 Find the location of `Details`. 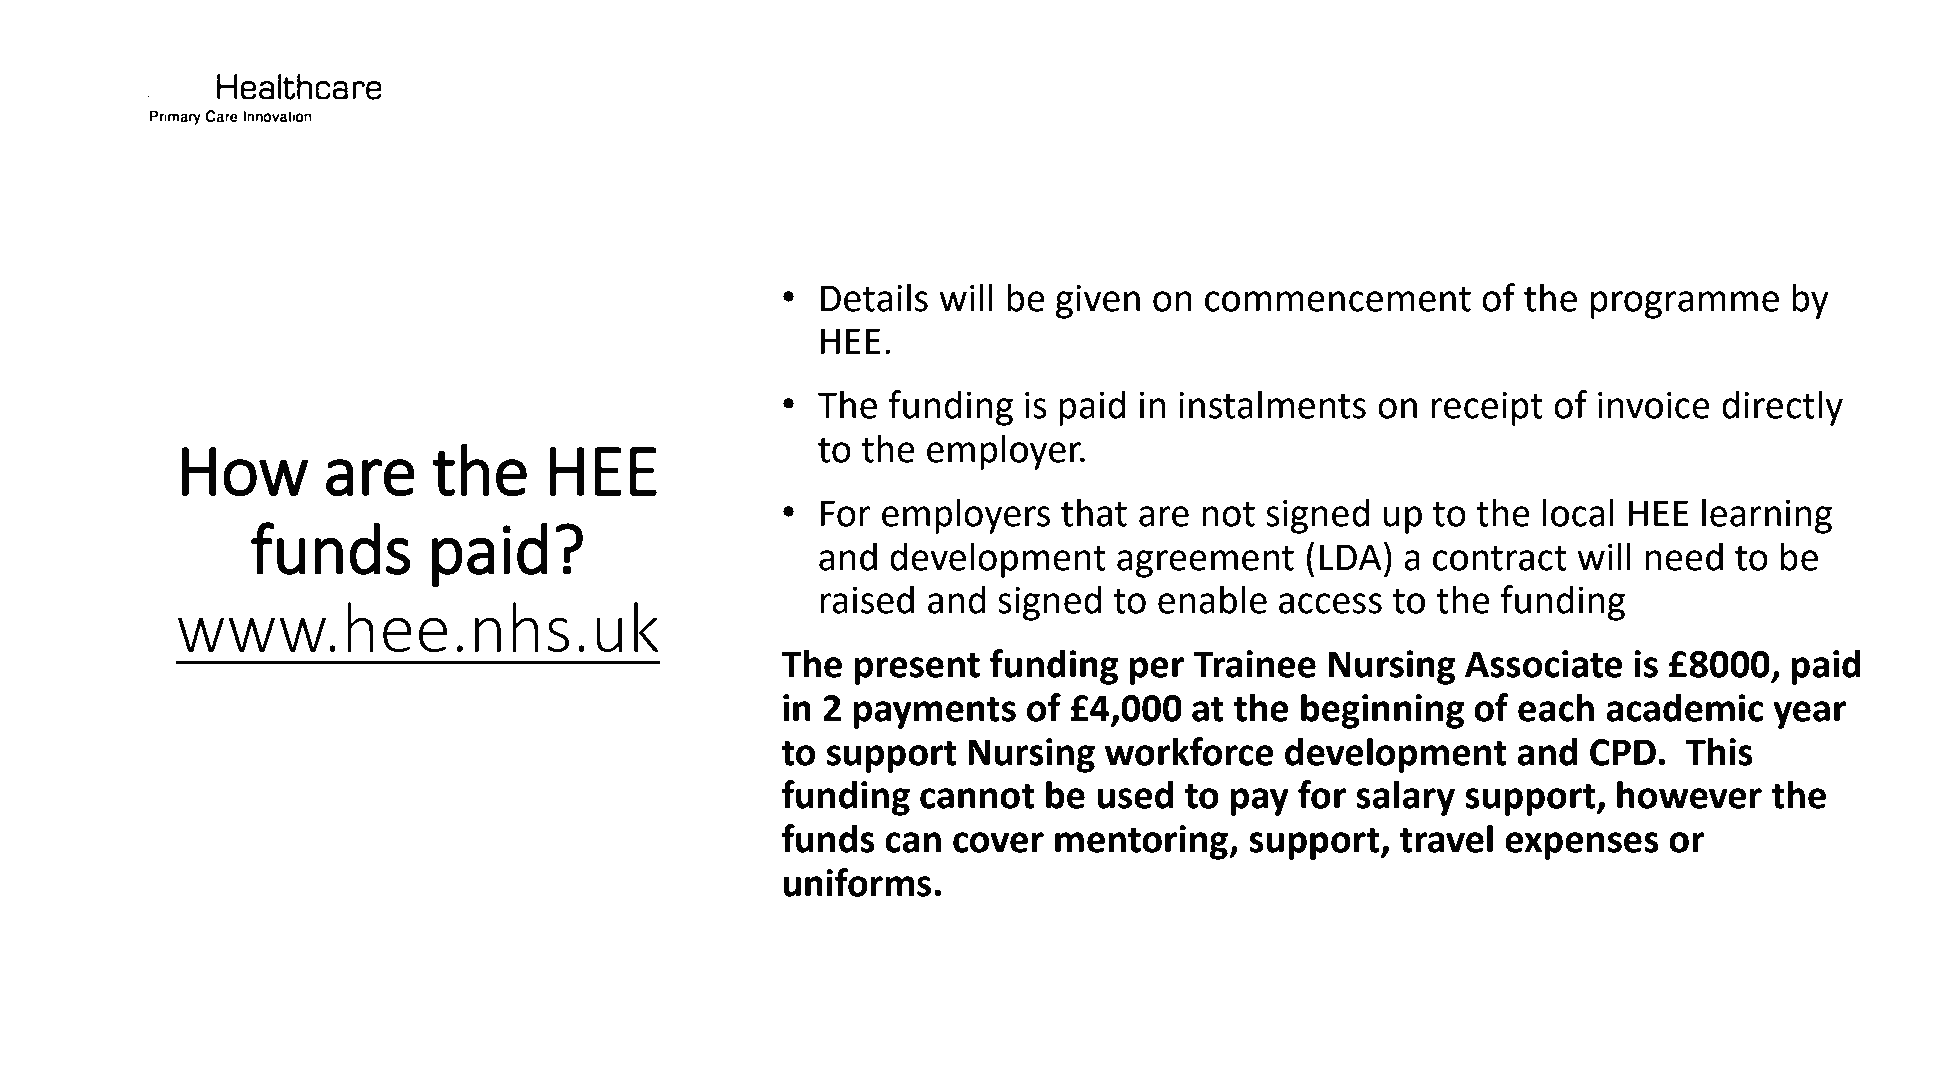

Details is located at coordinates (874, 297).
